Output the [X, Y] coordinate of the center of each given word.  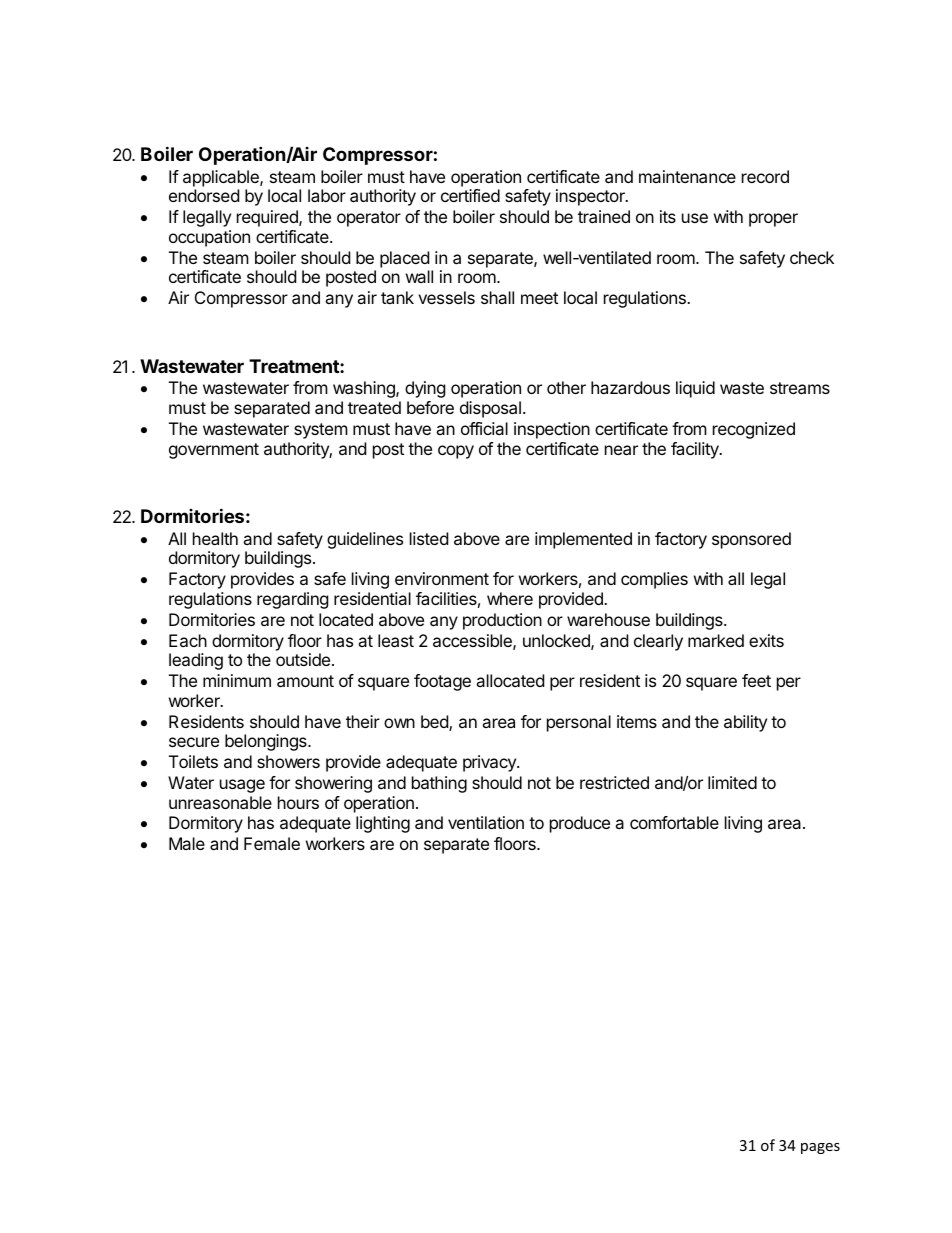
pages [820, 1148]
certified [470, 195]
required [268, 218]
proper [773, 220]
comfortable [674, 822]
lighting [383, 824]
